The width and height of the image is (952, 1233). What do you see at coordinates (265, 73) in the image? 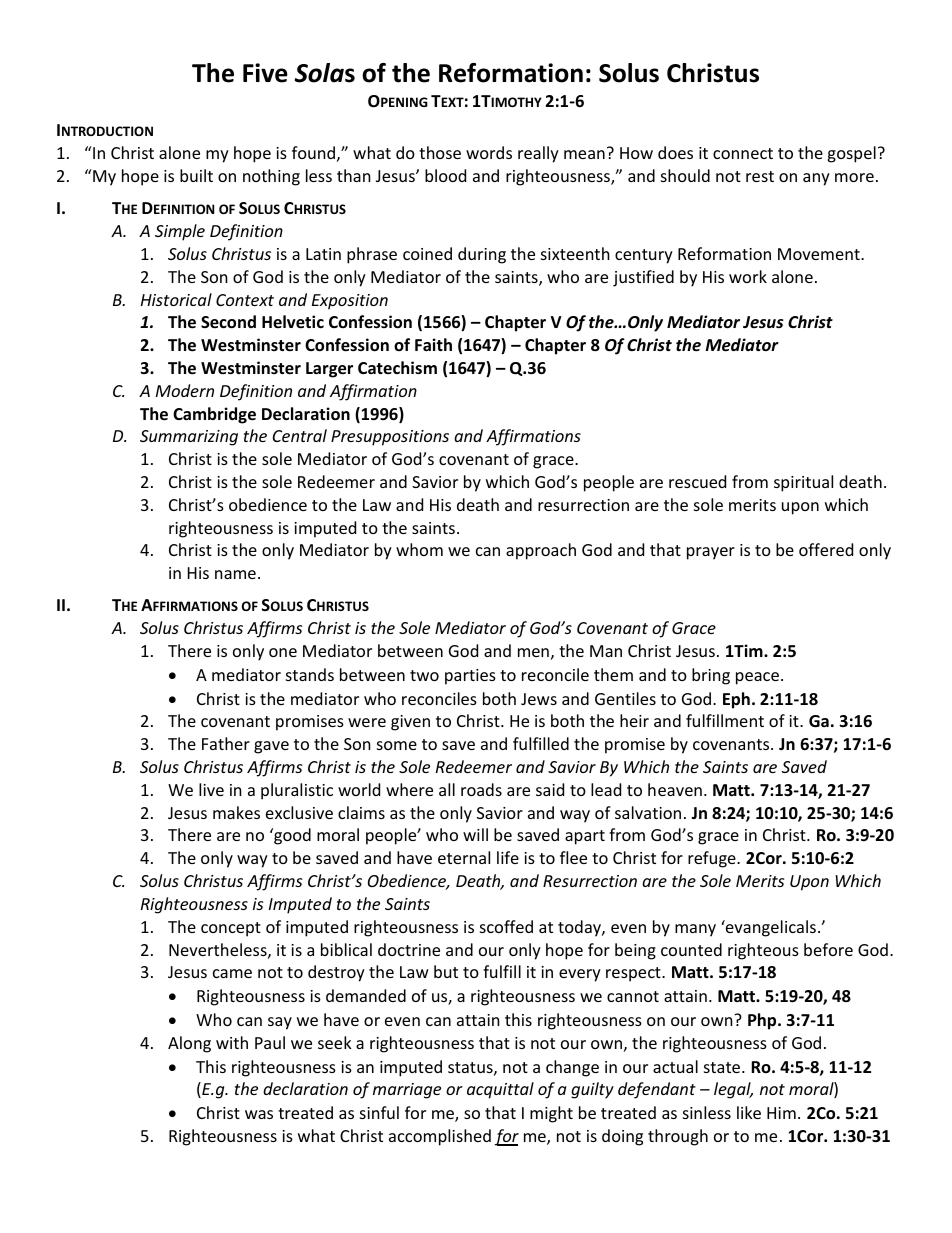
I see `Five` at bounding box center [265, 73].
